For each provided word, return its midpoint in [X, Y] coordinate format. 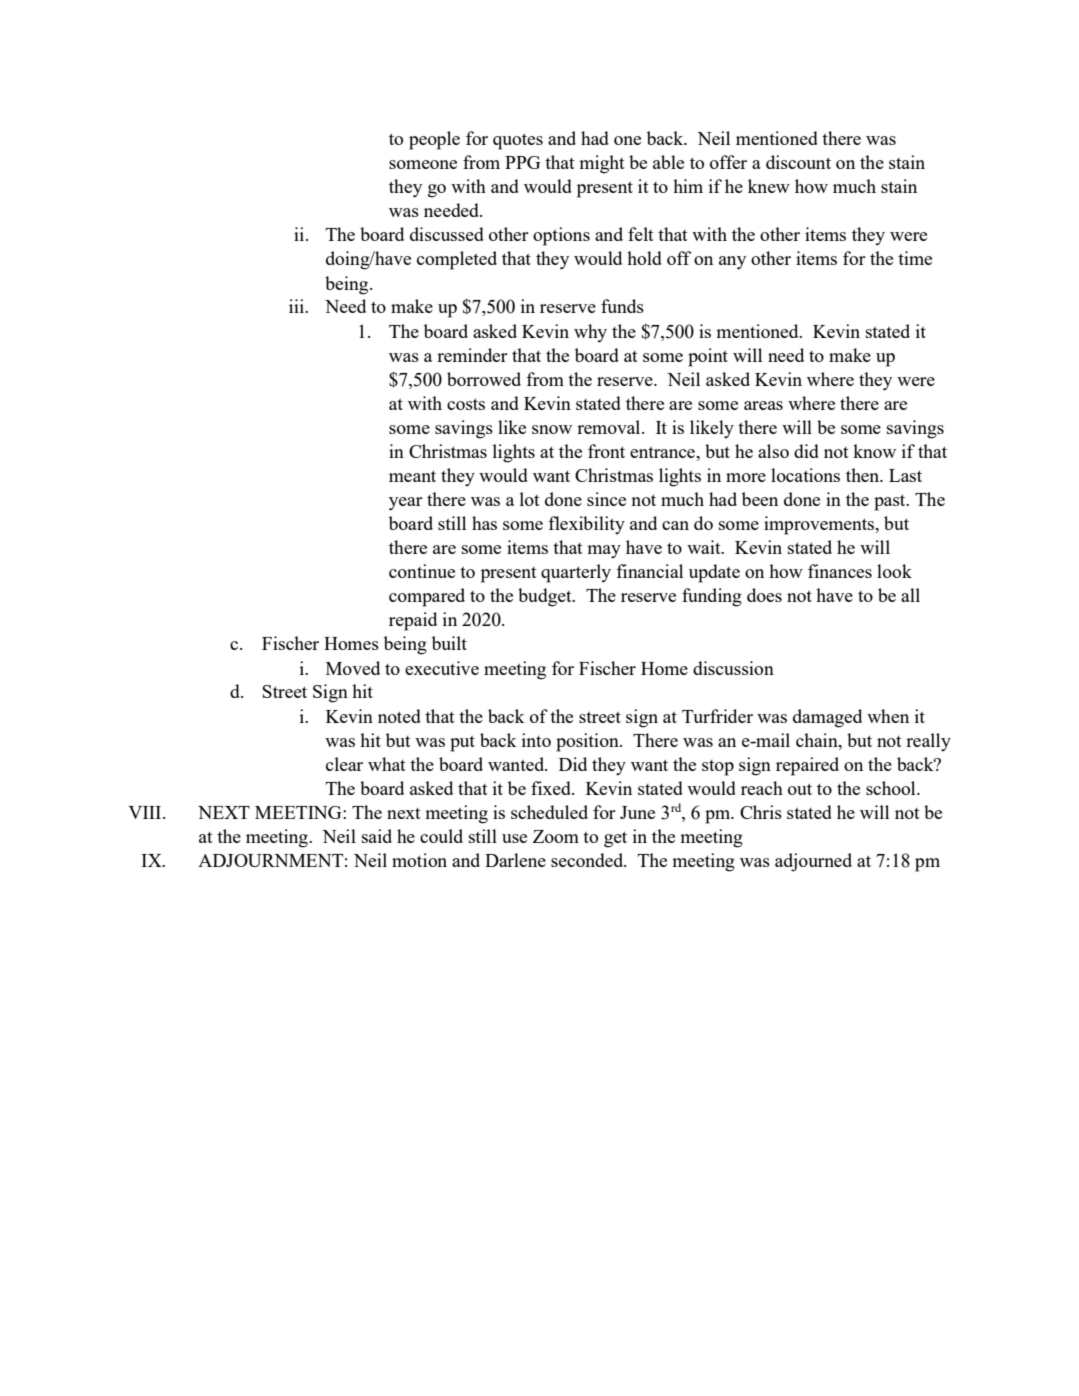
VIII [146, 812]
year [406, 504]
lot [530, 499]
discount [798, 162]
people [434, 140]
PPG [523, 162]
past [891, 502]
